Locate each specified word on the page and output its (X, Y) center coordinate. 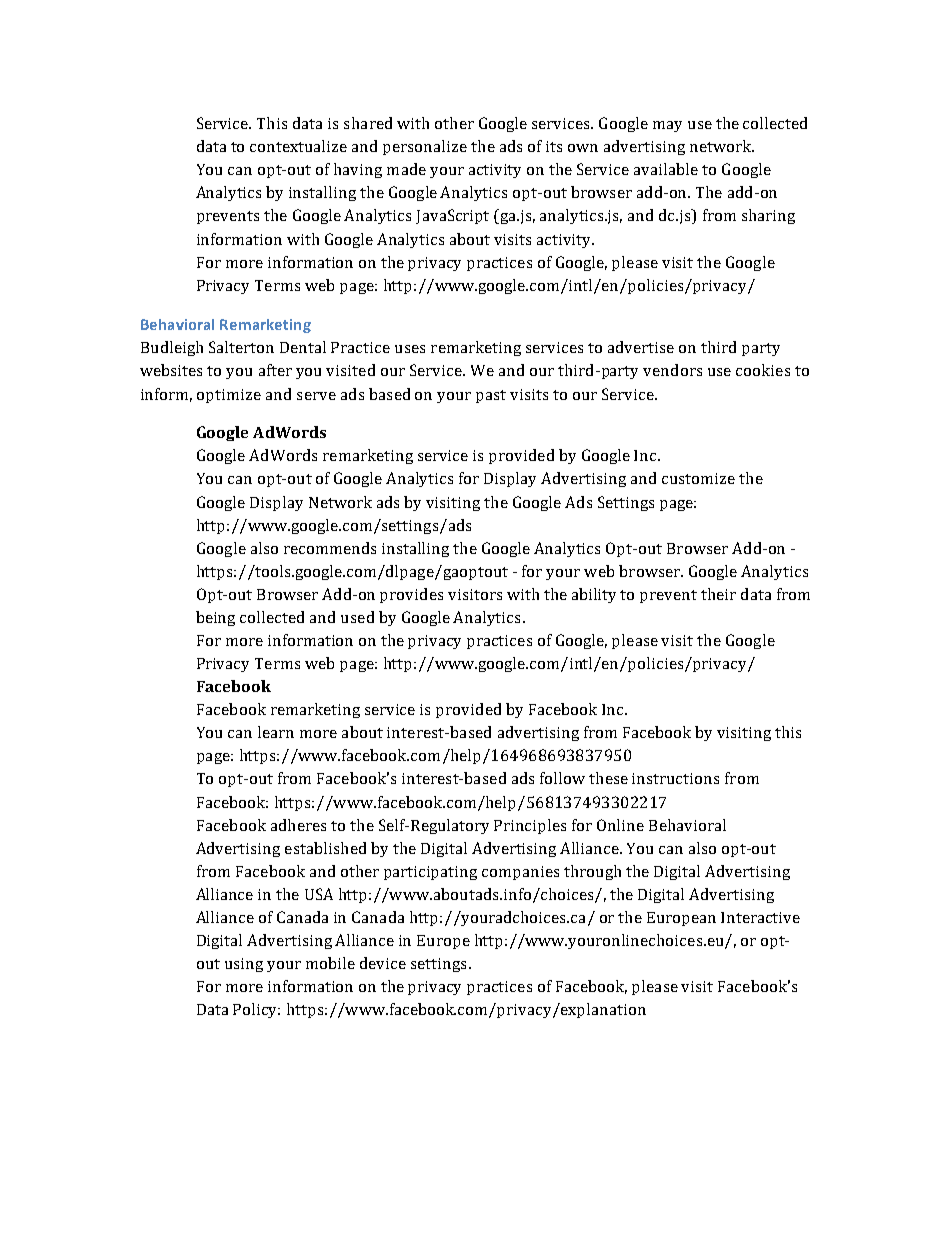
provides (411, 595)
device (383, 963)
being (215, 618)
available (666, 169)
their (718, 594)
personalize (425, 147)
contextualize (298, 146)
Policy (256, 1010)
